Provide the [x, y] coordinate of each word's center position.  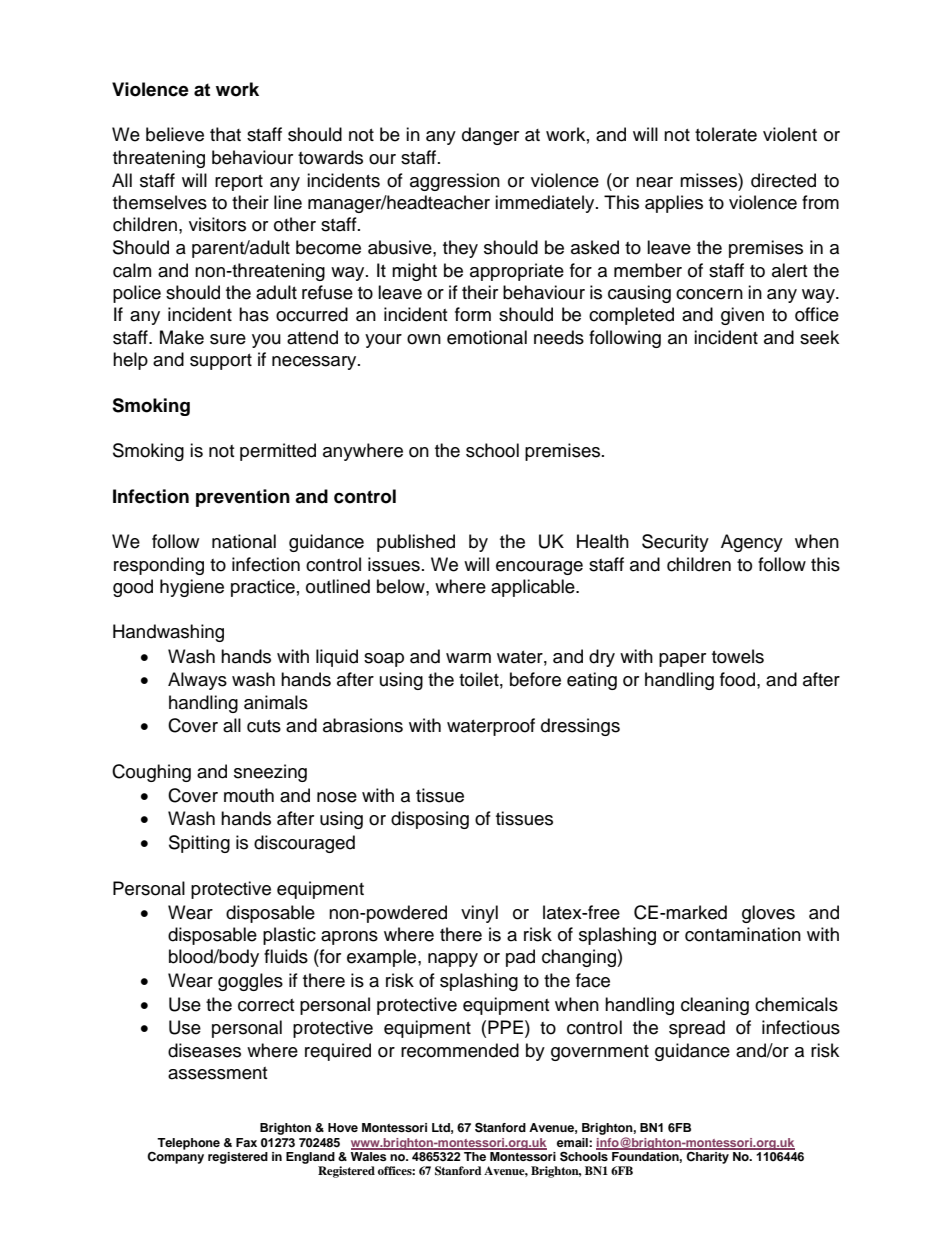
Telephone [188, 1144]
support [221, 362]
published [416, 543]
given [742, 316]
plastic [289, 936]
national [244, 541]
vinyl [479, 914]
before [535, 679]
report [239, 183]
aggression [455, 182]
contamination [743, 934]
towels [738, 656]
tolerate [726, 134]
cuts [264, 726]
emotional [487, 337]
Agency [752, 543]
